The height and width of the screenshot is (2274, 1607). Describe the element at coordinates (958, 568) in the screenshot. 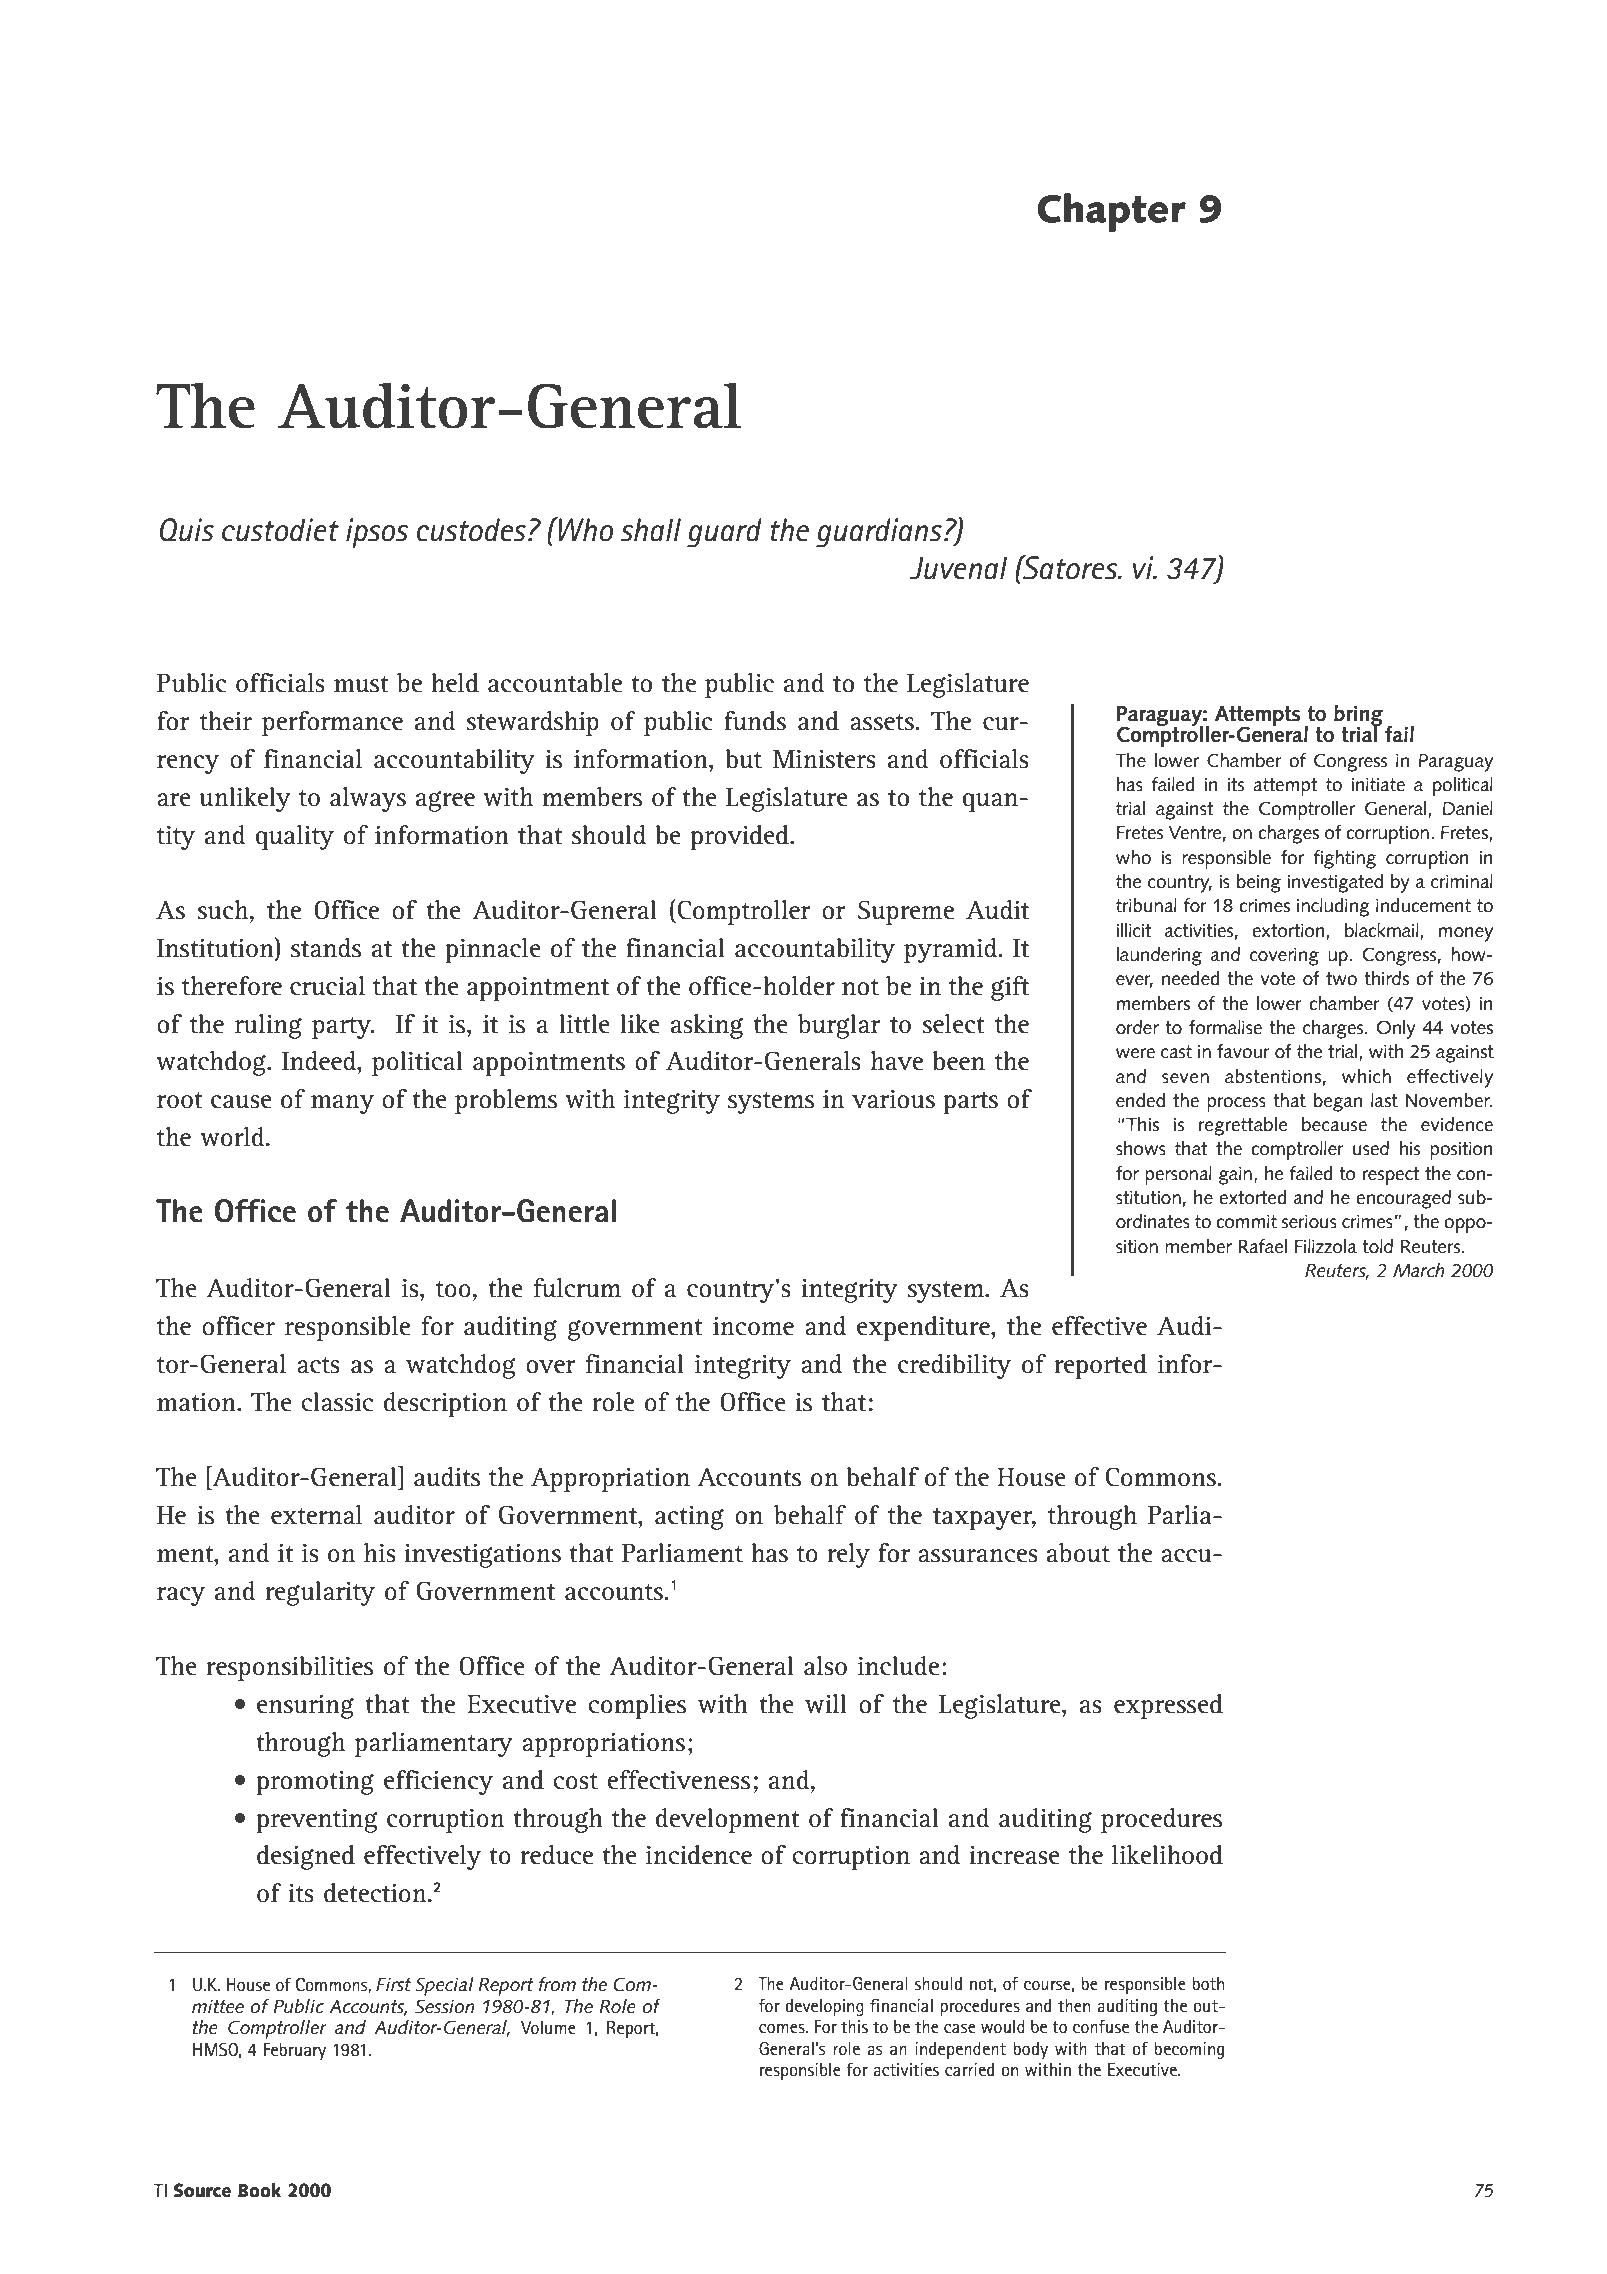

I see `Juvenal` at that location.
